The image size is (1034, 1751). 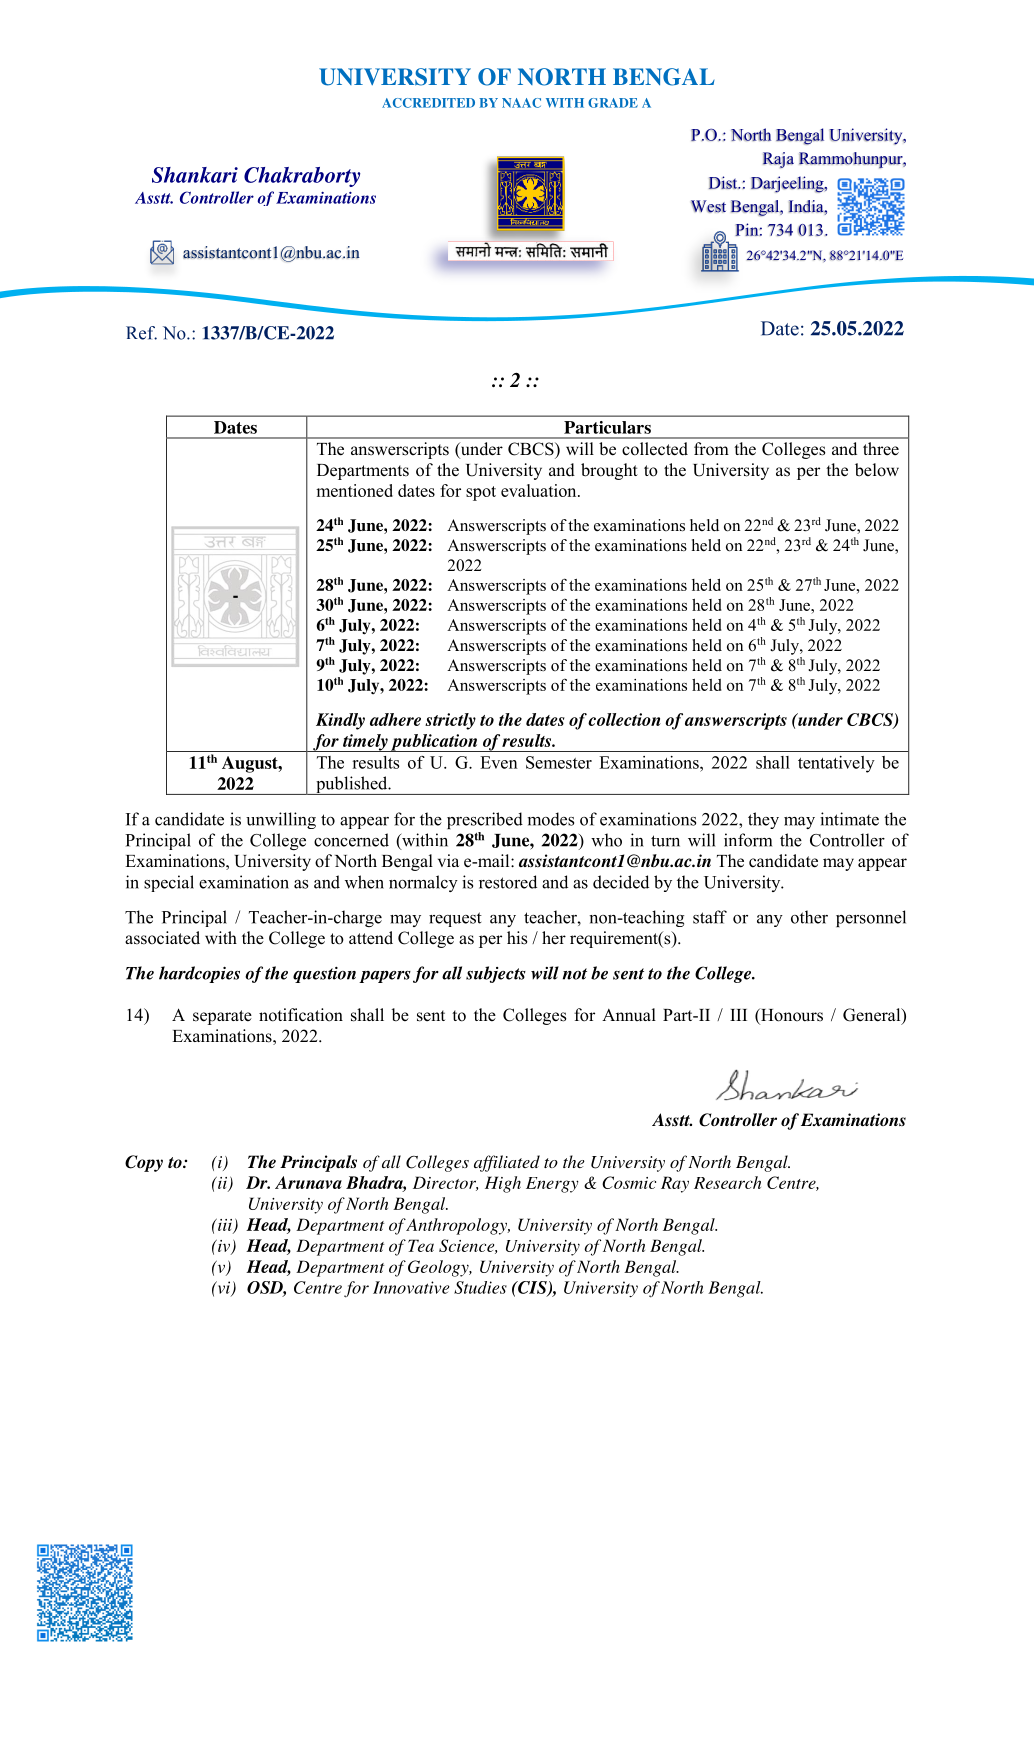 What do you see at coordinates (144, 1163) in the document?
I see `Copy` at bounding box center [144, 1163].
